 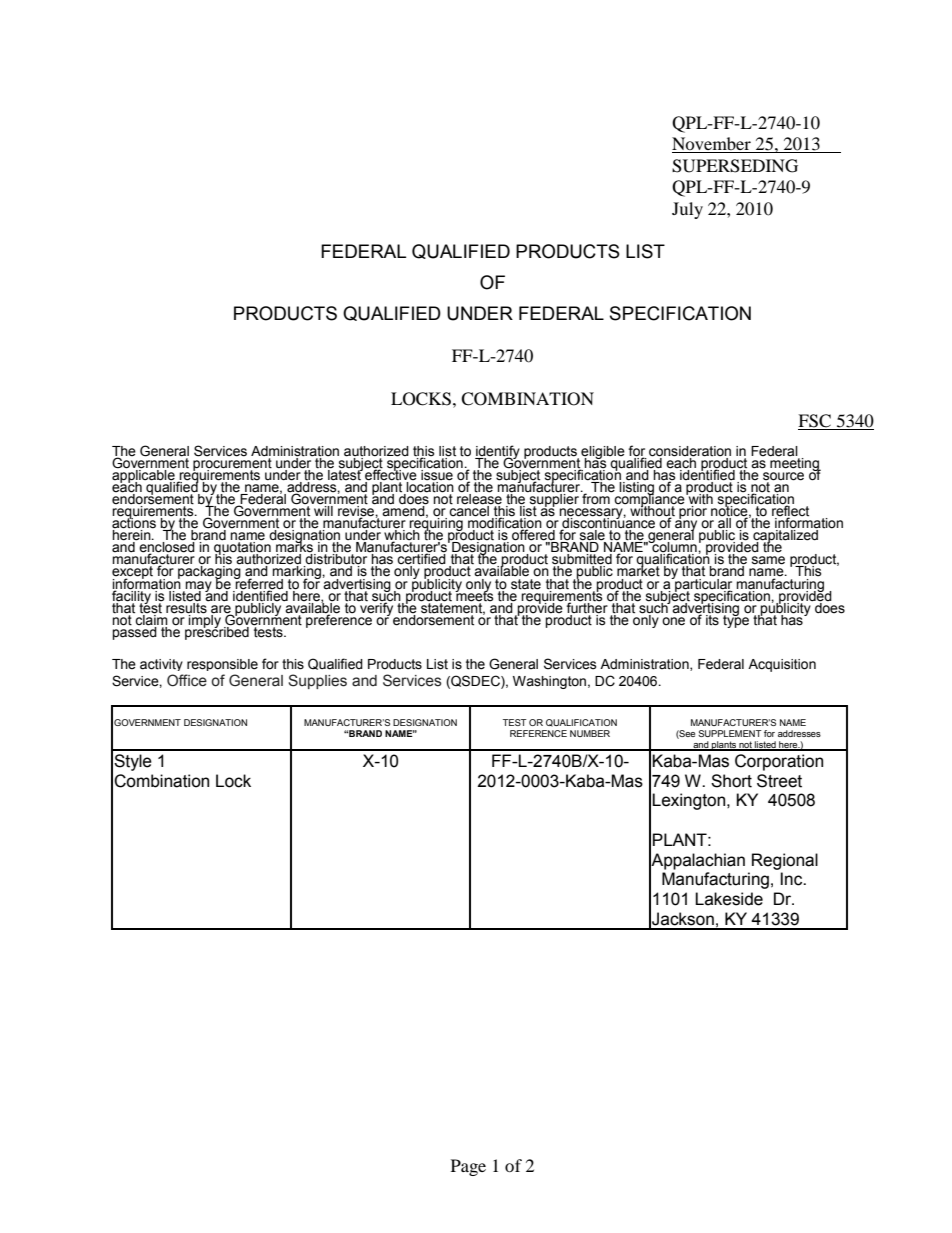 I want to click on responsible, so click(x=222, y=665).
